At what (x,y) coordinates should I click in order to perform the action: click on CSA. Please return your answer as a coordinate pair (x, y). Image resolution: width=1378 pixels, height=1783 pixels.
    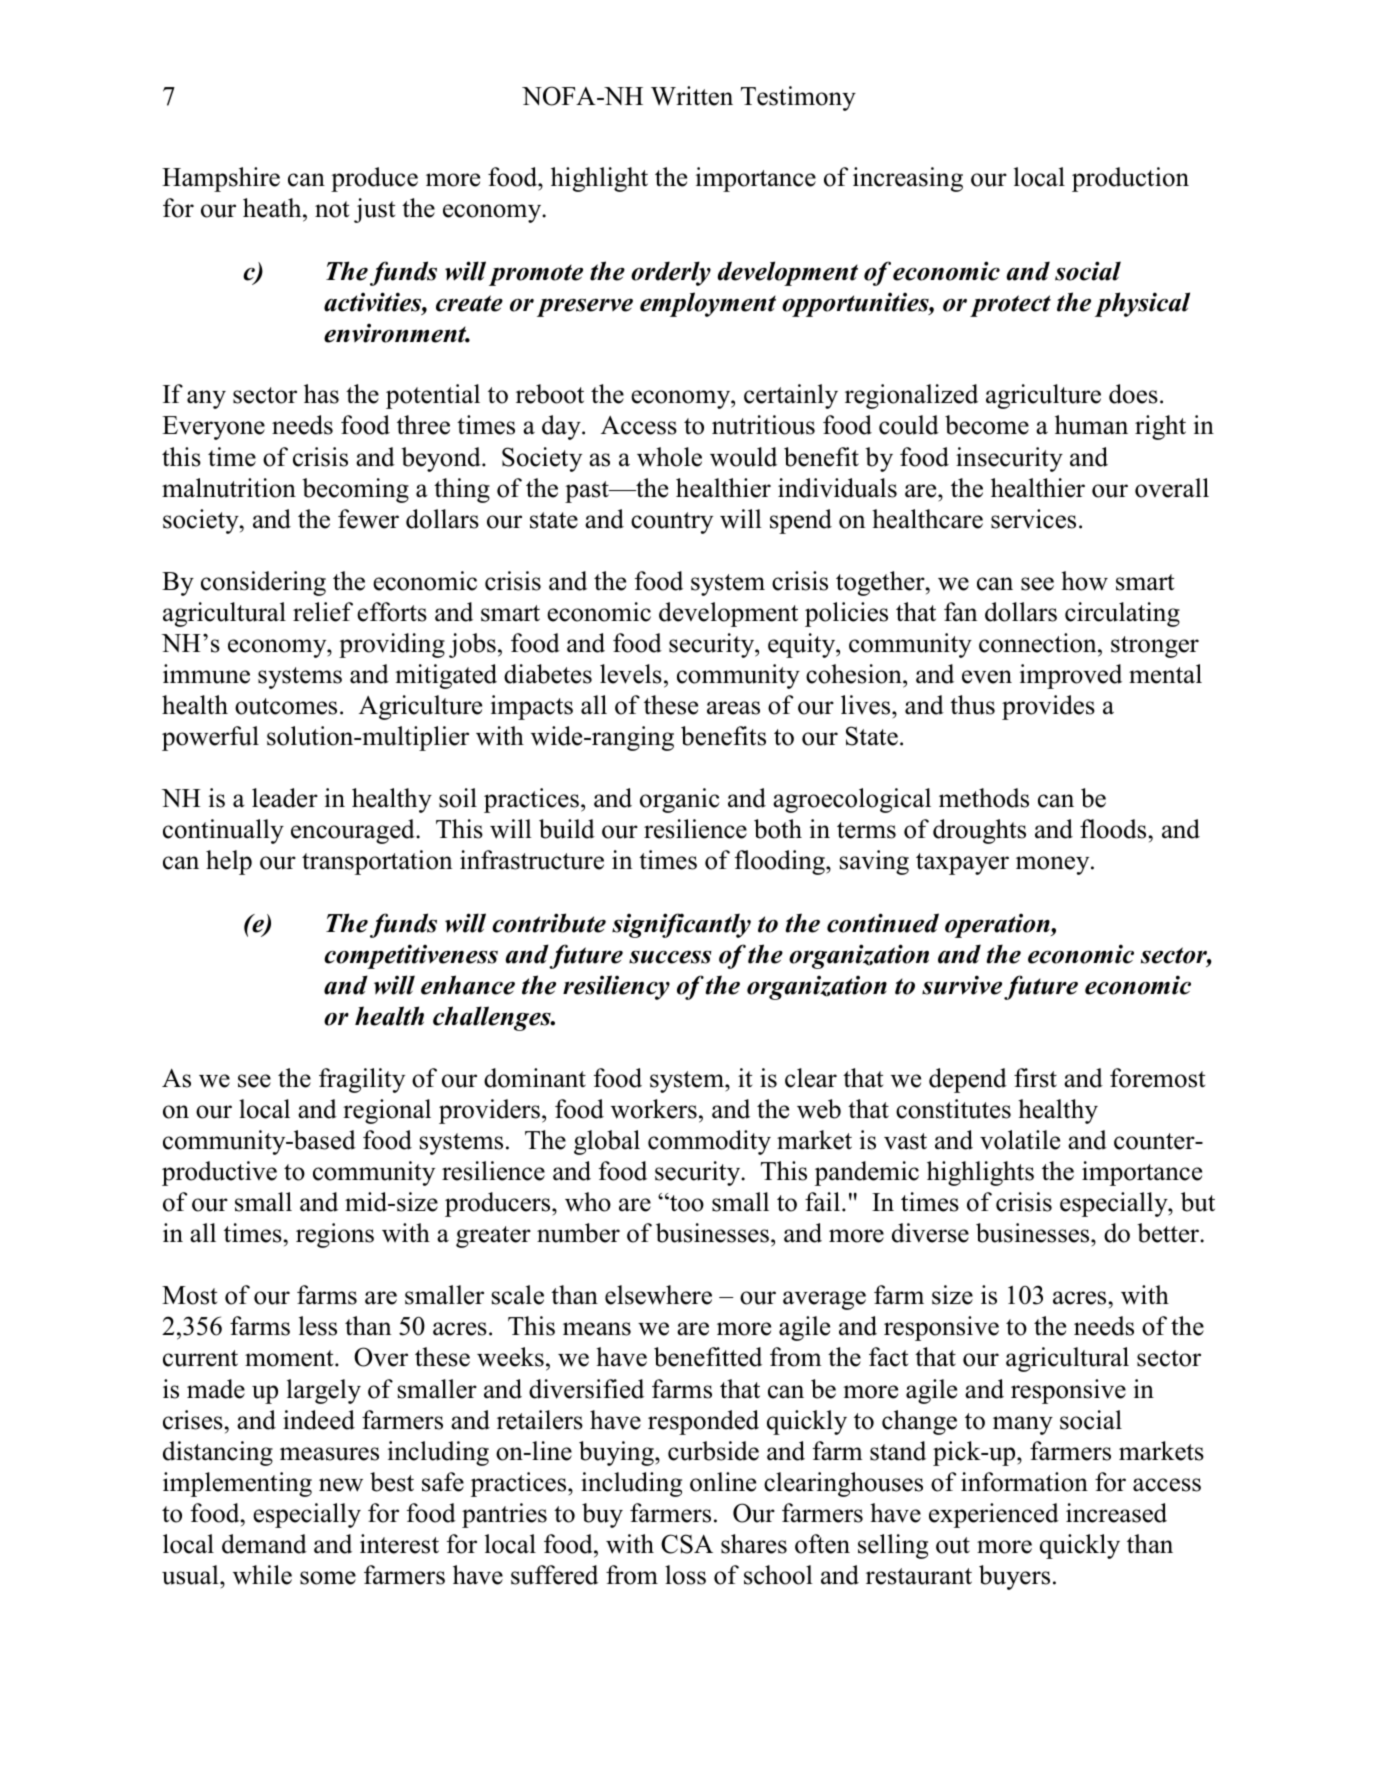
    Looking at the image, I should click on (687, 1544).
